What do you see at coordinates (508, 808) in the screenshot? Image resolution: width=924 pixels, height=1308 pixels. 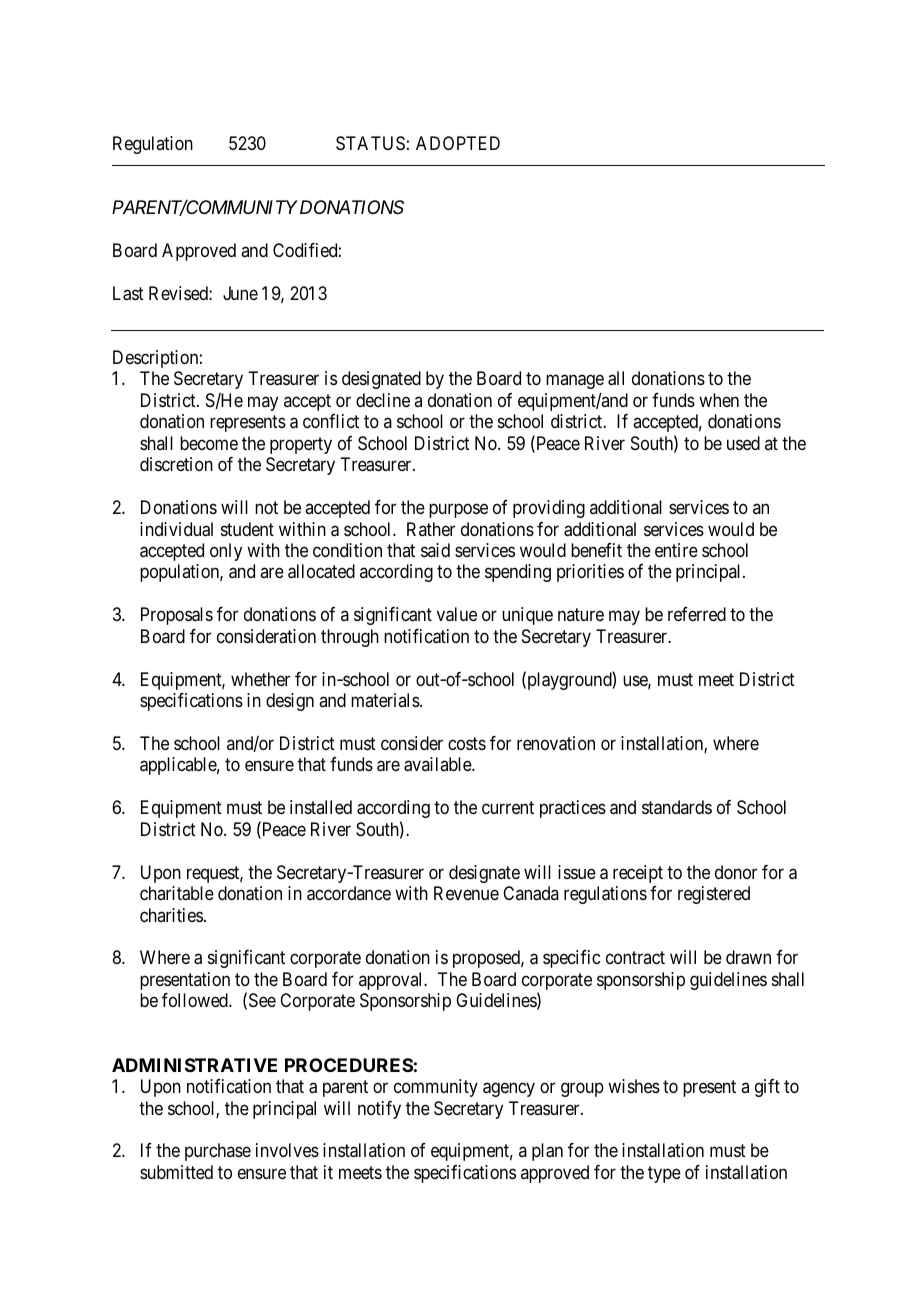 I see `current` at bounding box center [508, 808].
